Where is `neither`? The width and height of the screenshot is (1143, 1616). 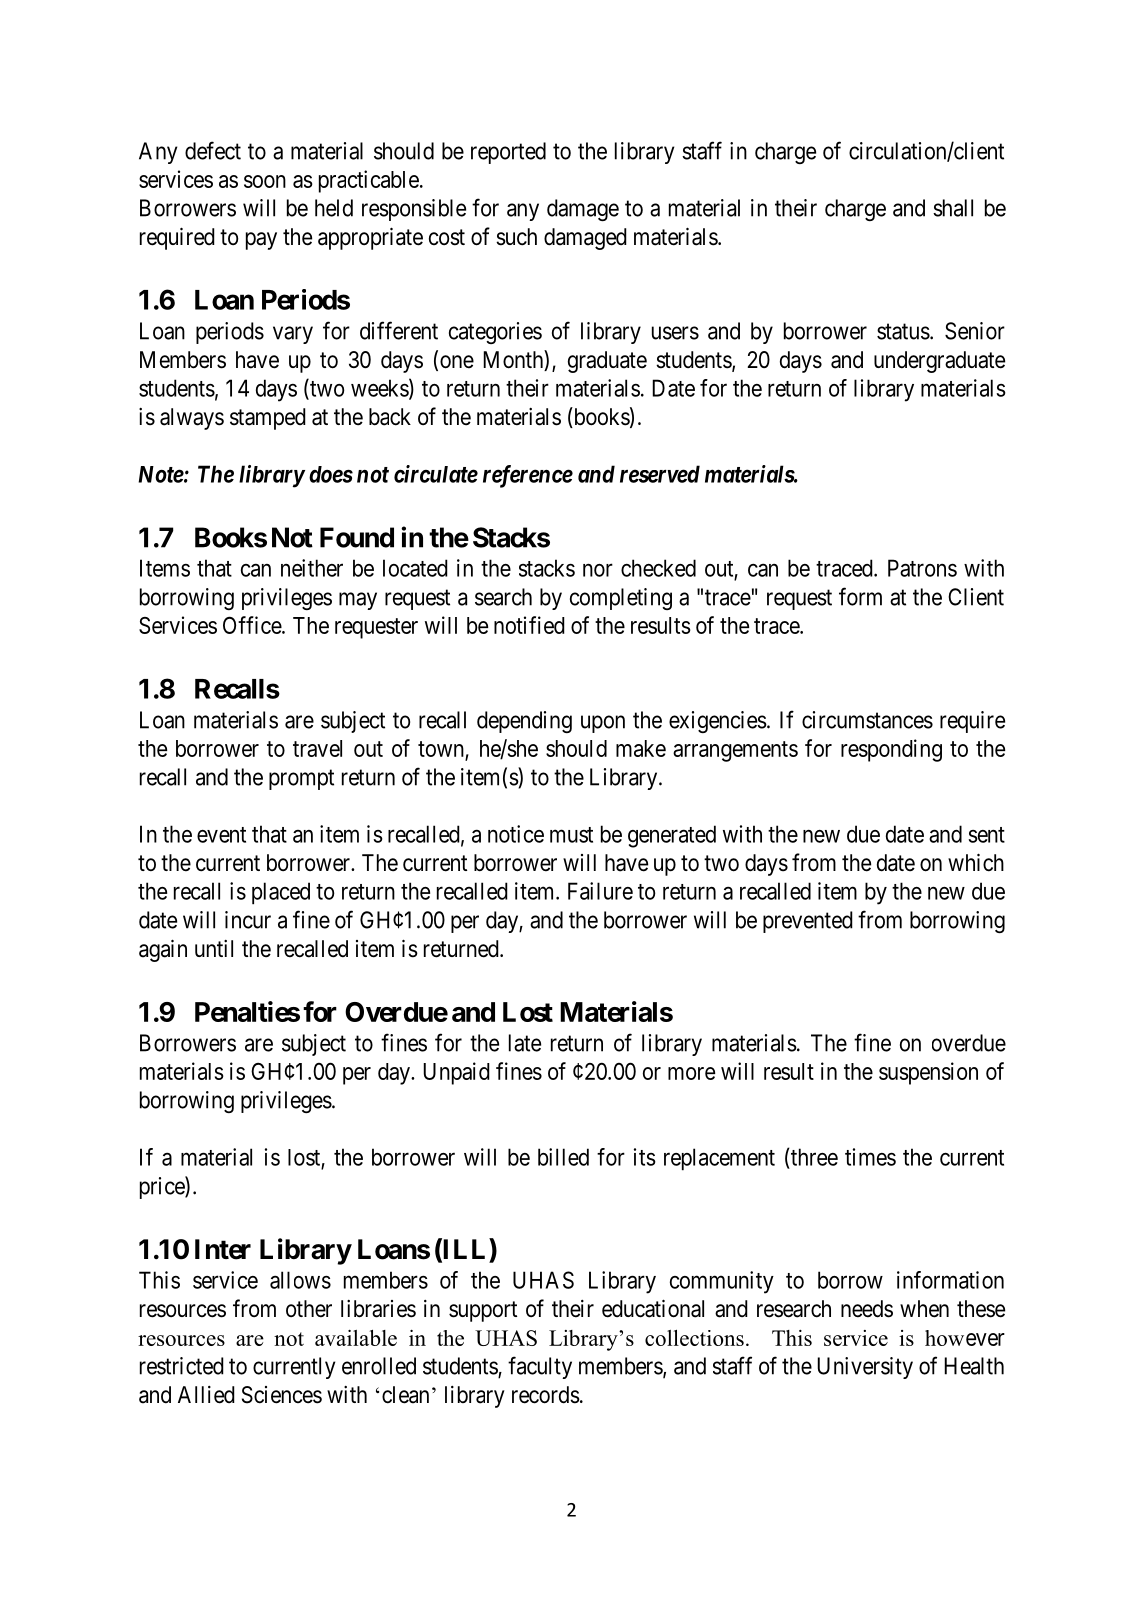
neither is located at coordinates (312, 568).
